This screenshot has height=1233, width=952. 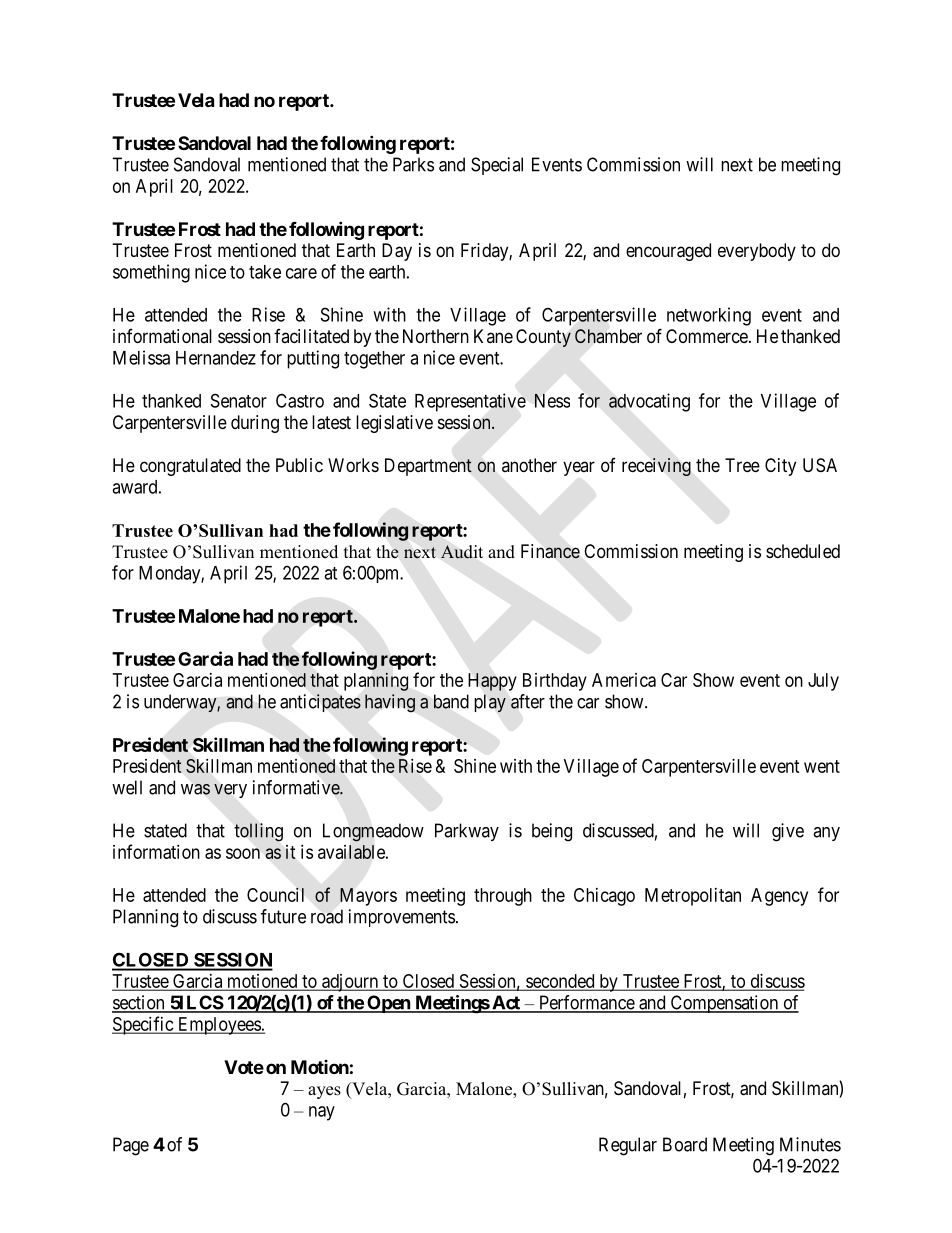 What do you see at coordinates (742, 465) in the screenshot?
I see `Tree` at bounding box center [742, 465].
